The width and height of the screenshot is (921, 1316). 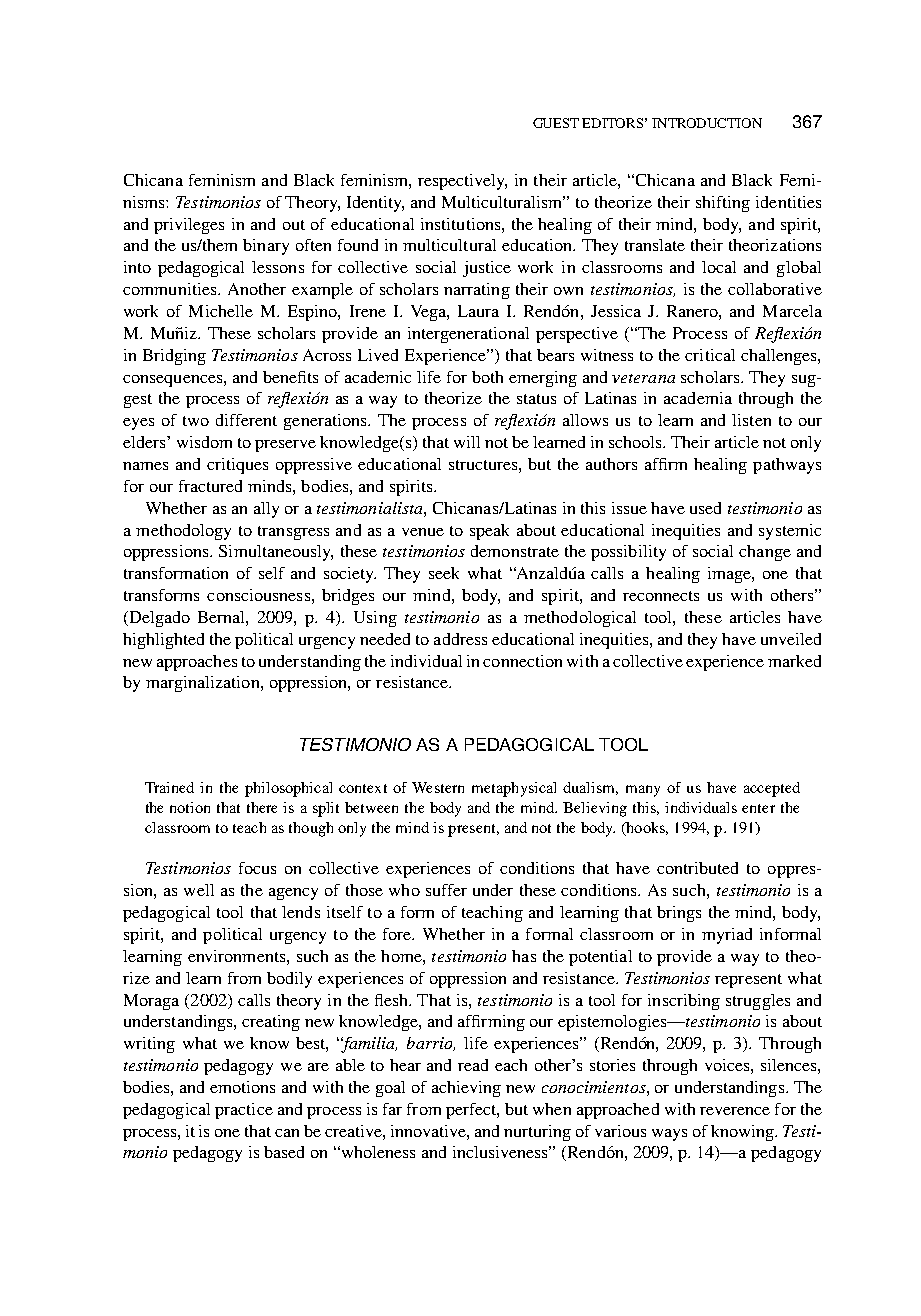 I want to click on unveiled, so click(x=791, y=639).
